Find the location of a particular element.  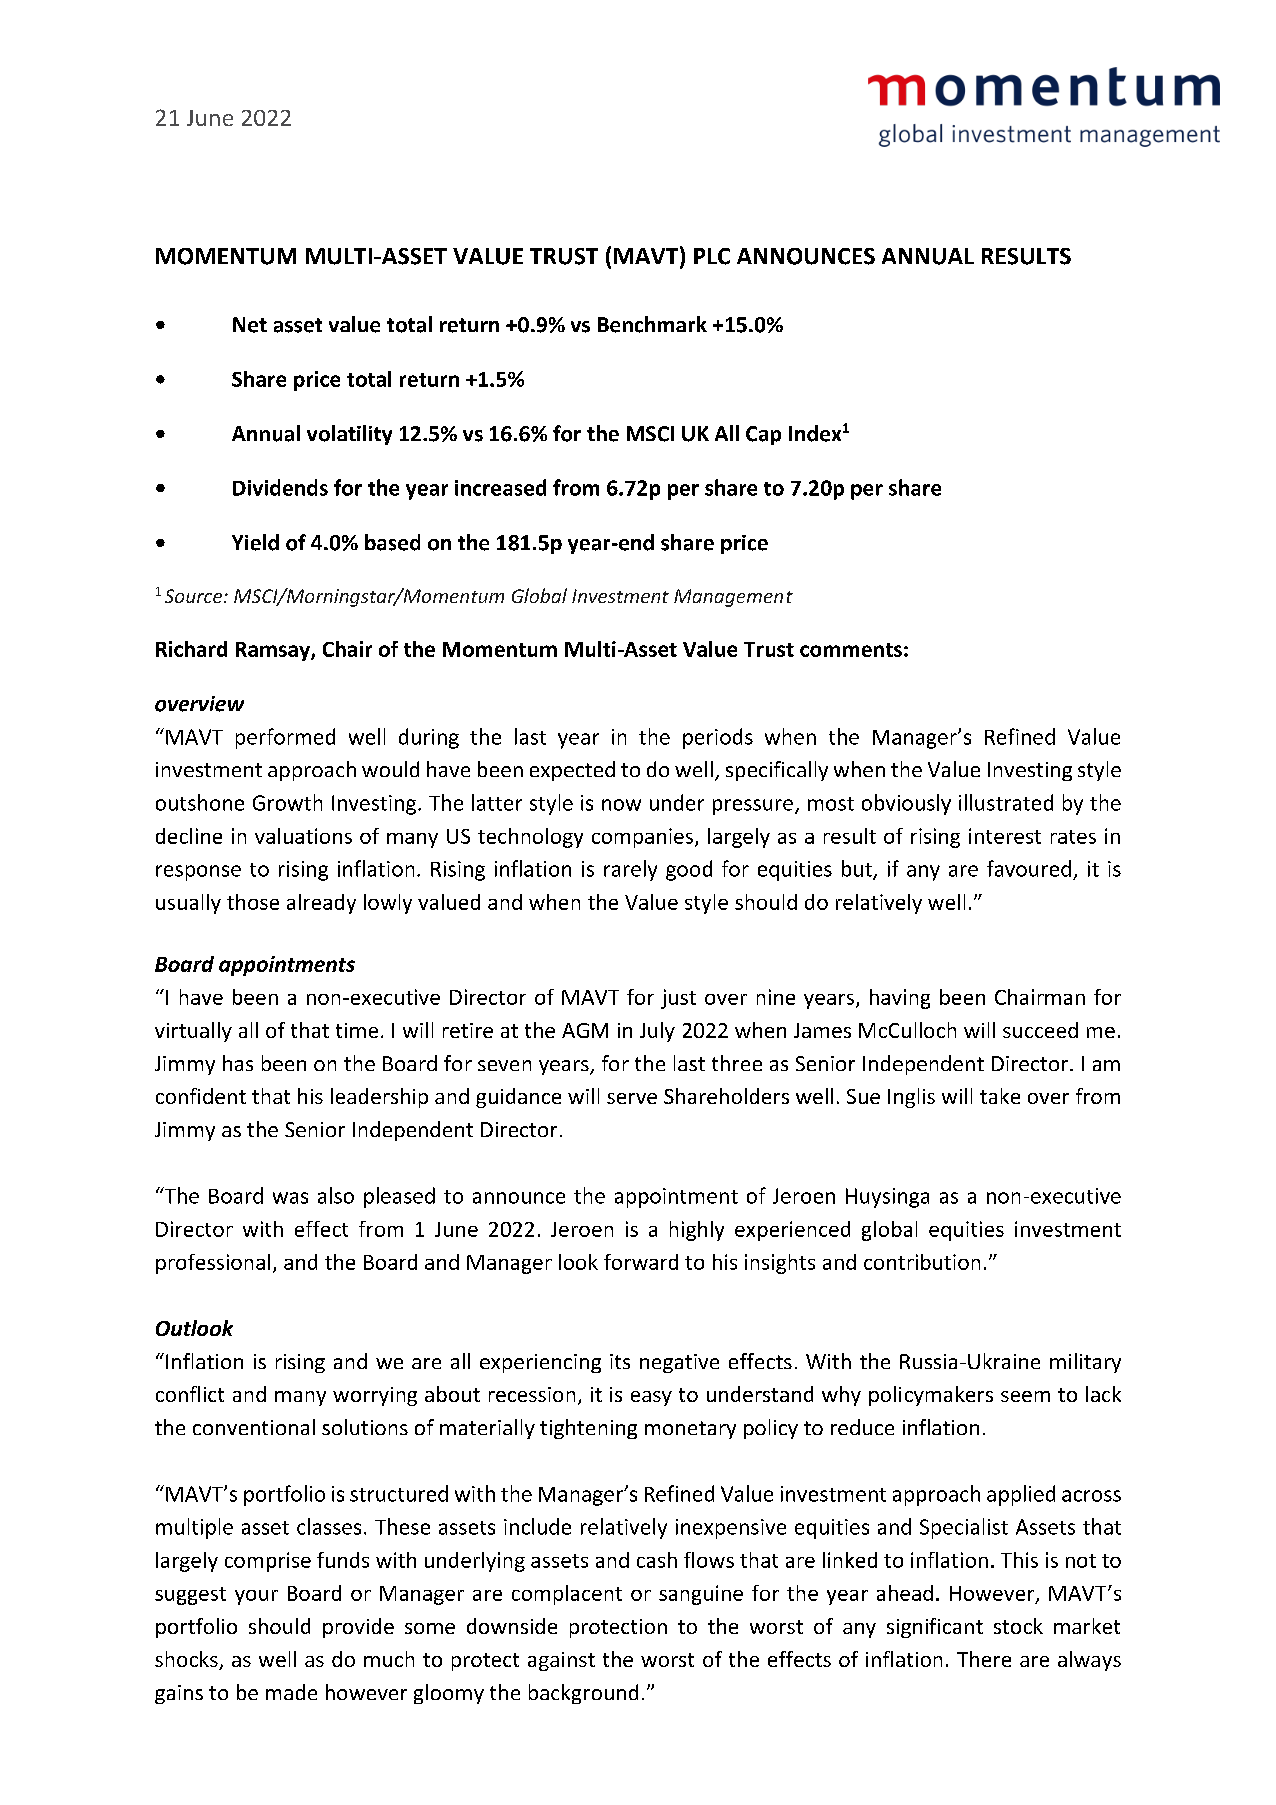

leadership is located at coordinates (379, 1098).
